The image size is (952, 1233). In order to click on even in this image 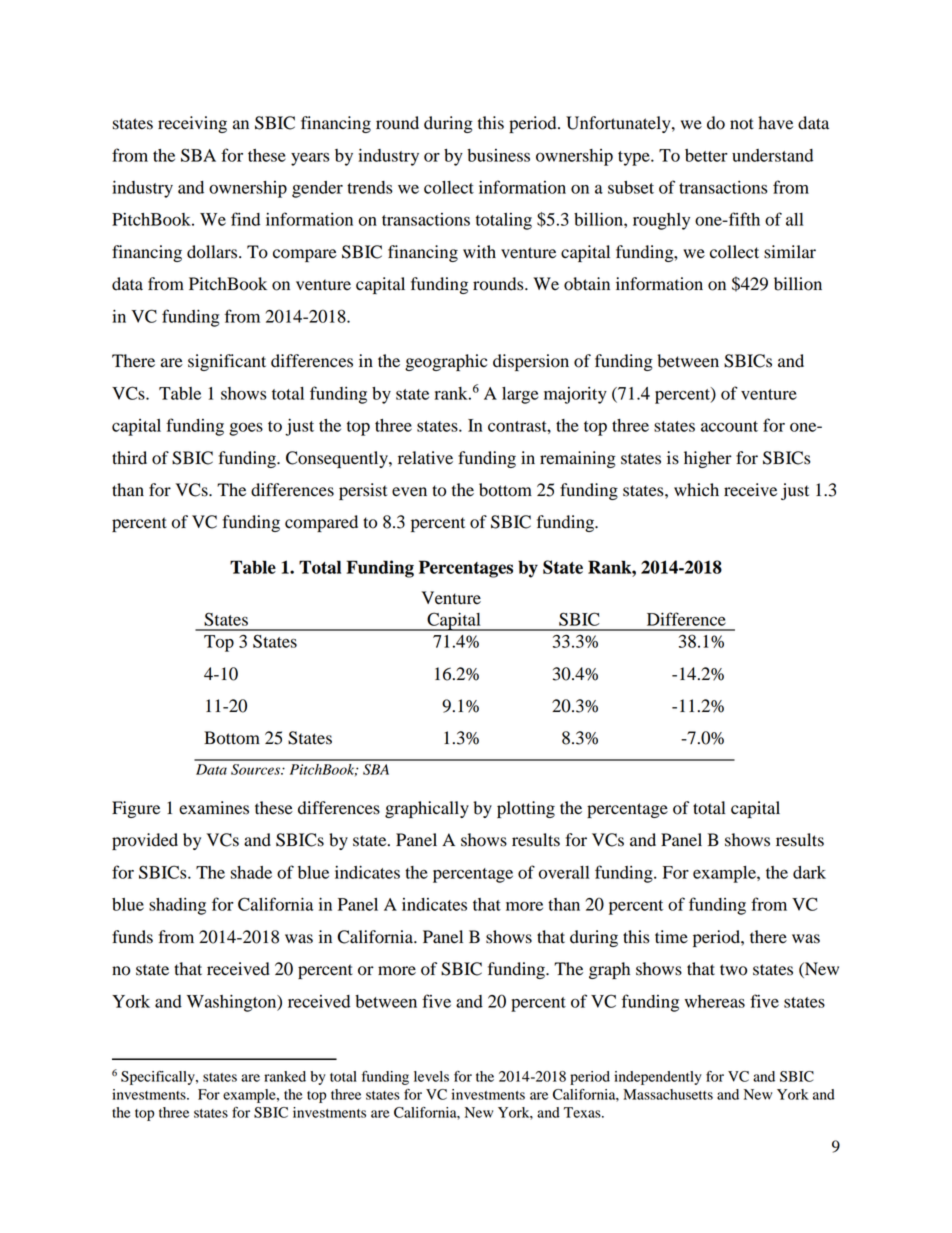, I will do `click(409, 492)`.
